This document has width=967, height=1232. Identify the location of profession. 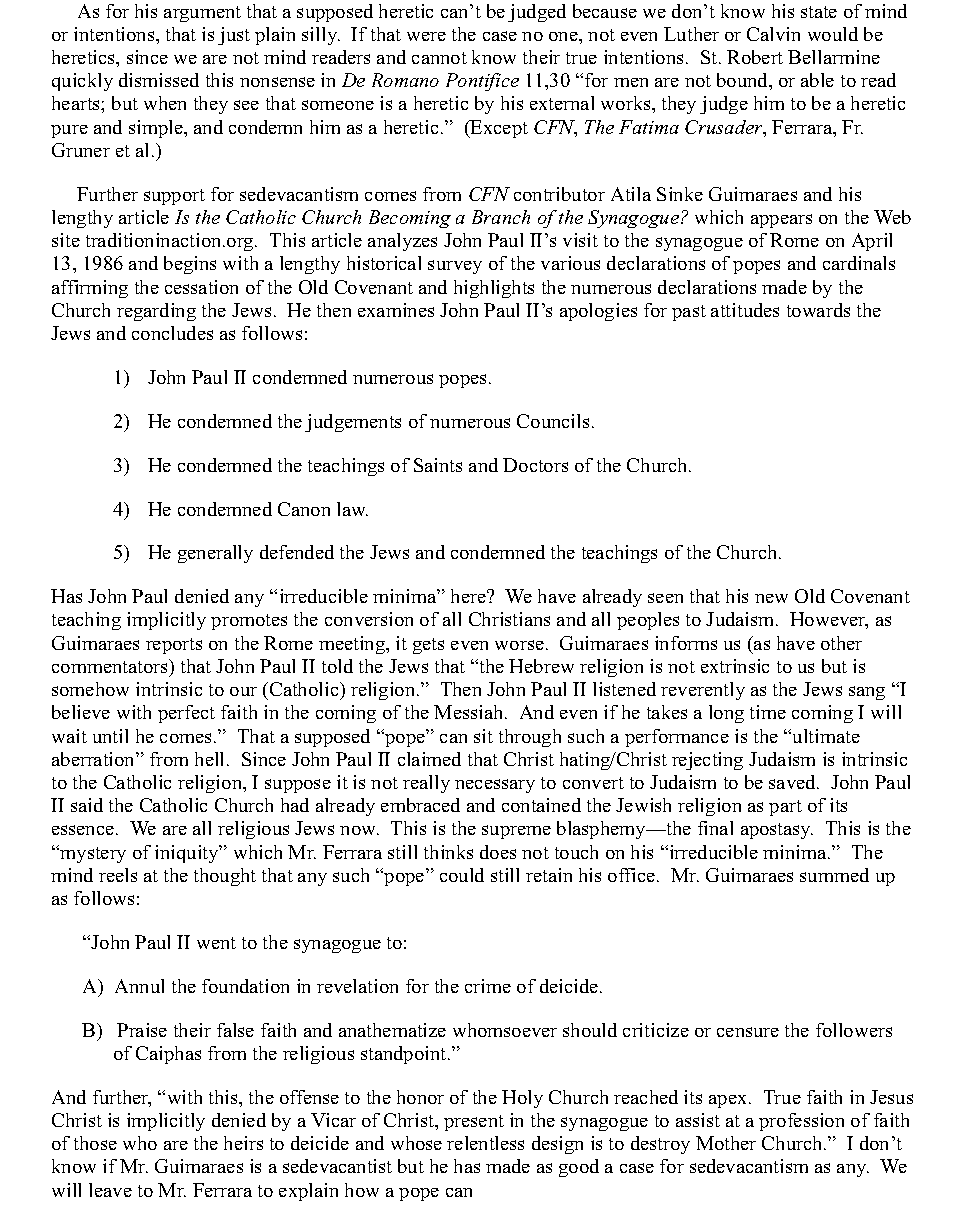
(801, 1122).
